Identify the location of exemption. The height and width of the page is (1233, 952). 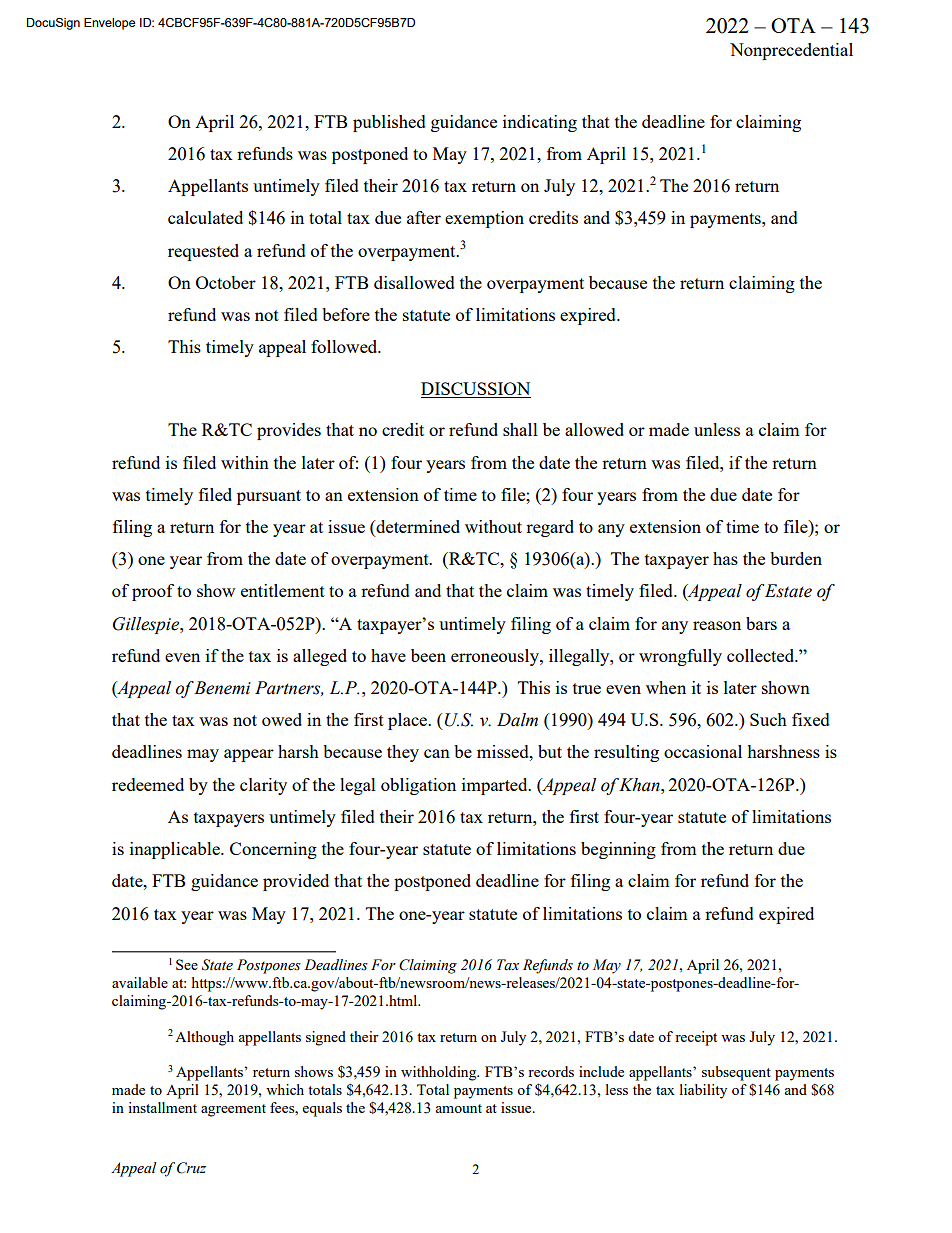
(484, 219).
